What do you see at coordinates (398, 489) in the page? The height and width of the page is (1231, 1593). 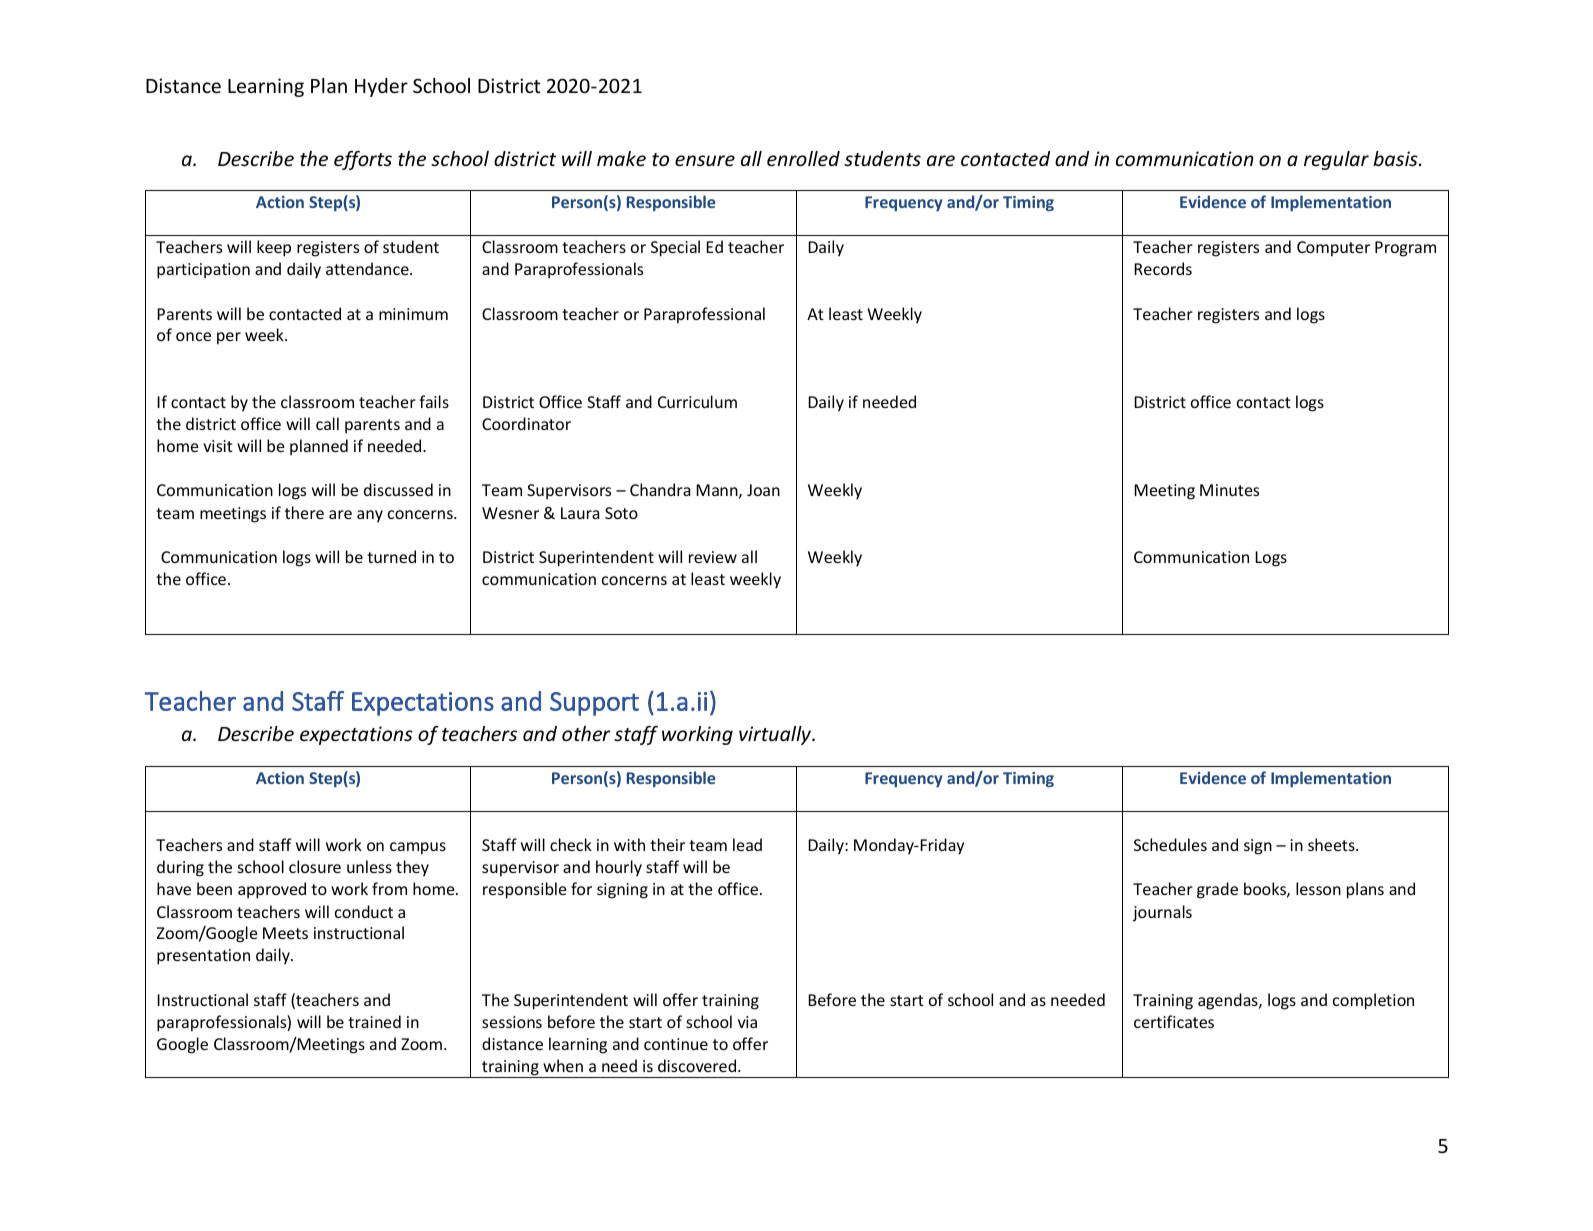 I see `discussed` at bounding box center [398, 489].
